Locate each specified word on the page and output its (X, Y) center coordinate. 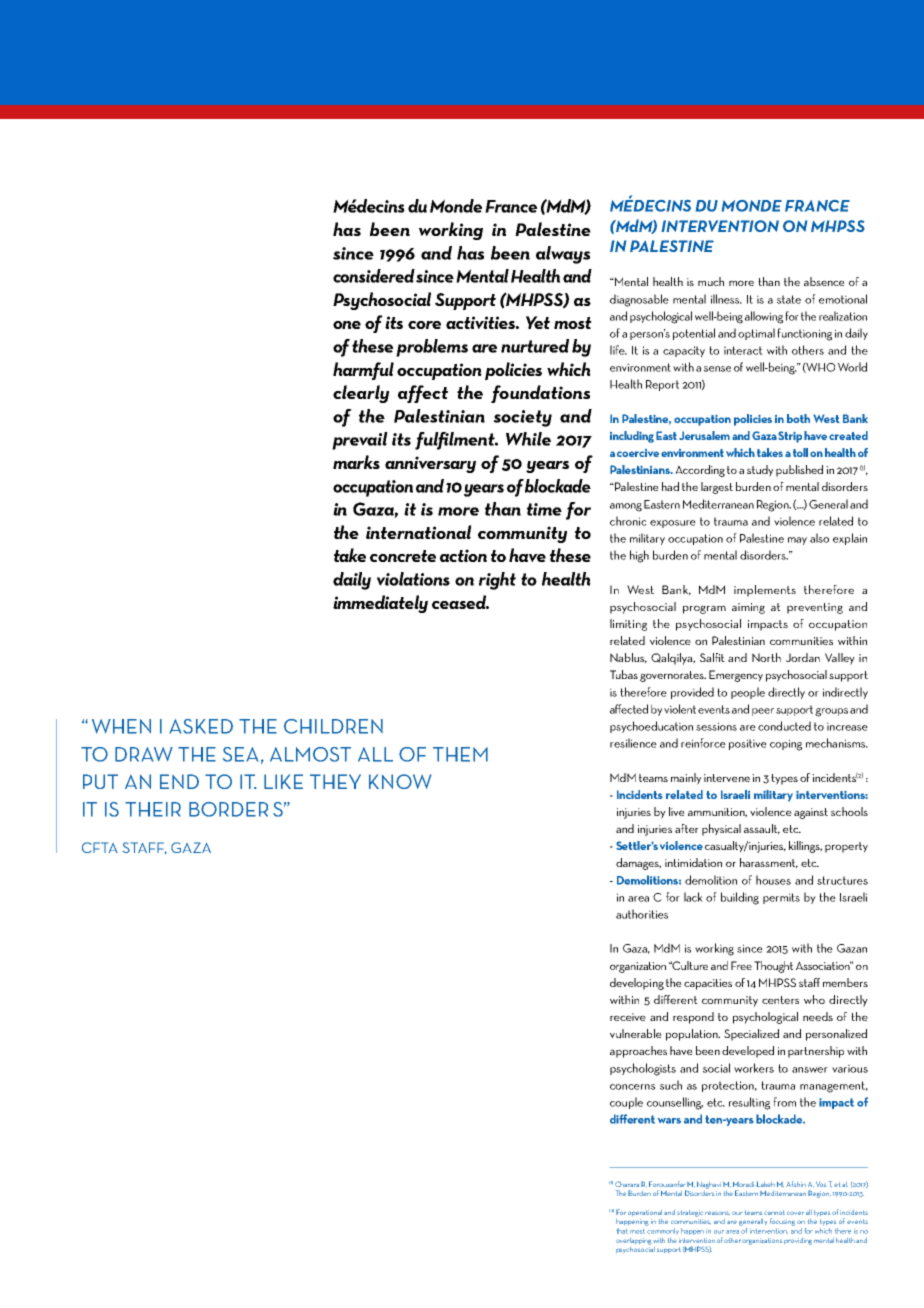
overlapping (634, 1241)
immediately (380, 604)
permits (781, 898)
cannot (774, 1212)
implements (765, 591)
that (622, 1231)
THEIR (153, 809)
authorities (642, 914)
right (497, 581)
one (347, 325)
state (789, 299)
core (424, 325)
